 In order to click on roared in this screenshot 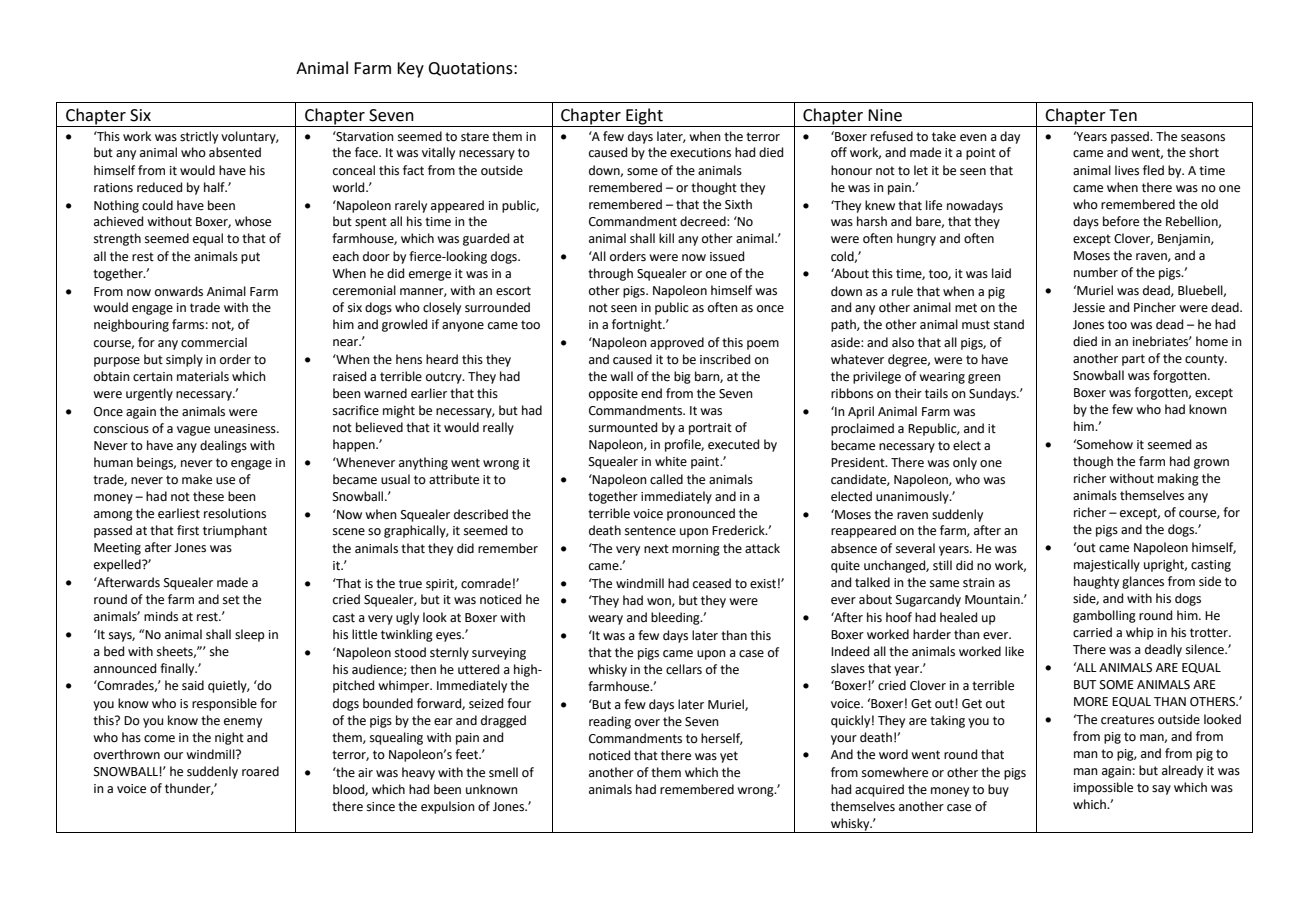, I will do `click(260, 771)`.
